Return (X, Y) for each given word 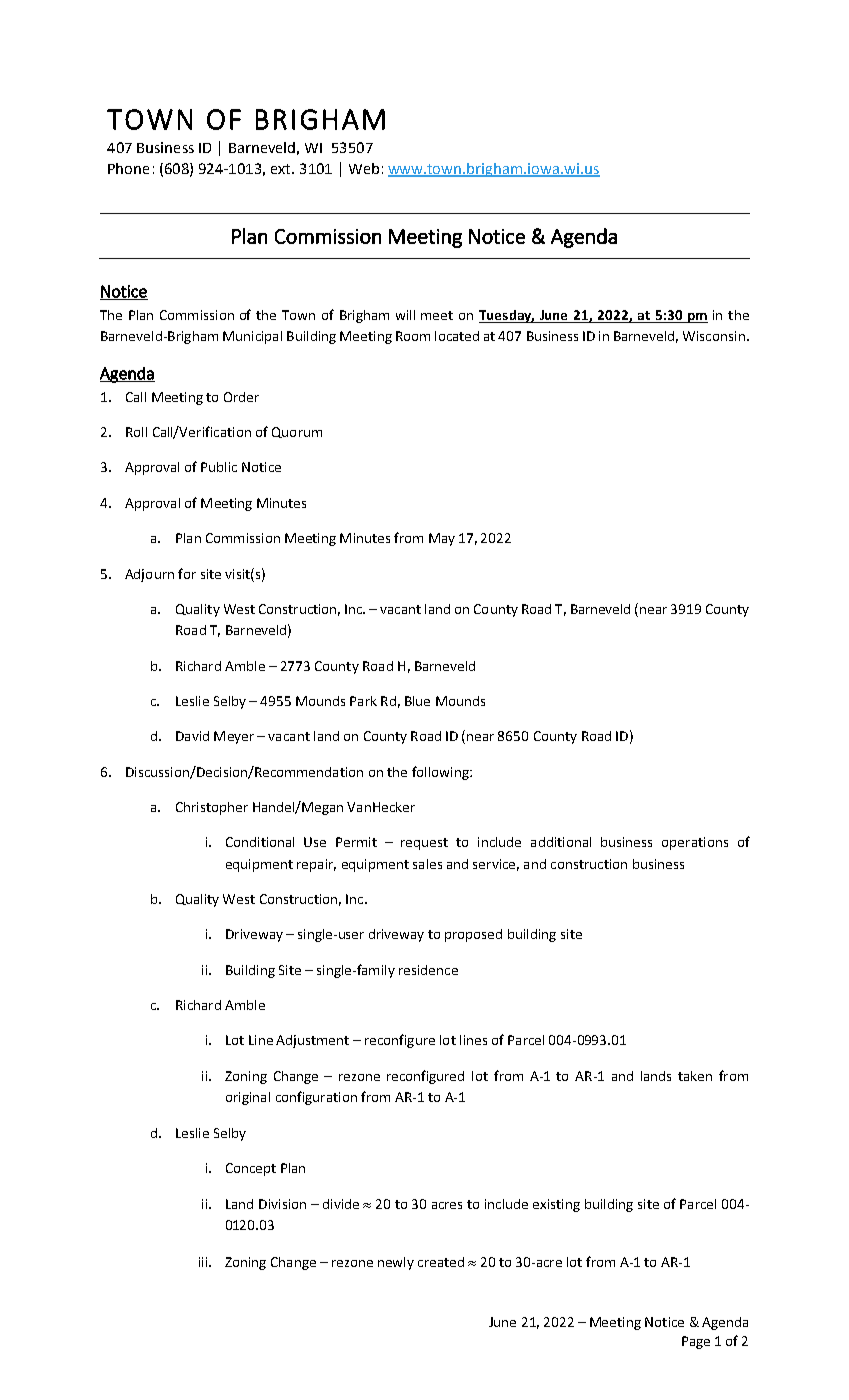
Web (364, 168)
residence (428, 970)
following (441, 773)
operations (695, 843)
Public (219, 467)
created (441, 1262)
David (192, 736)
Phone (128, 168)
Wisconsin (714, 336)
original (248, 1098)
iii (204, 1262)
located (457, 336)
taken (695, 1076)
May (442, 539)
